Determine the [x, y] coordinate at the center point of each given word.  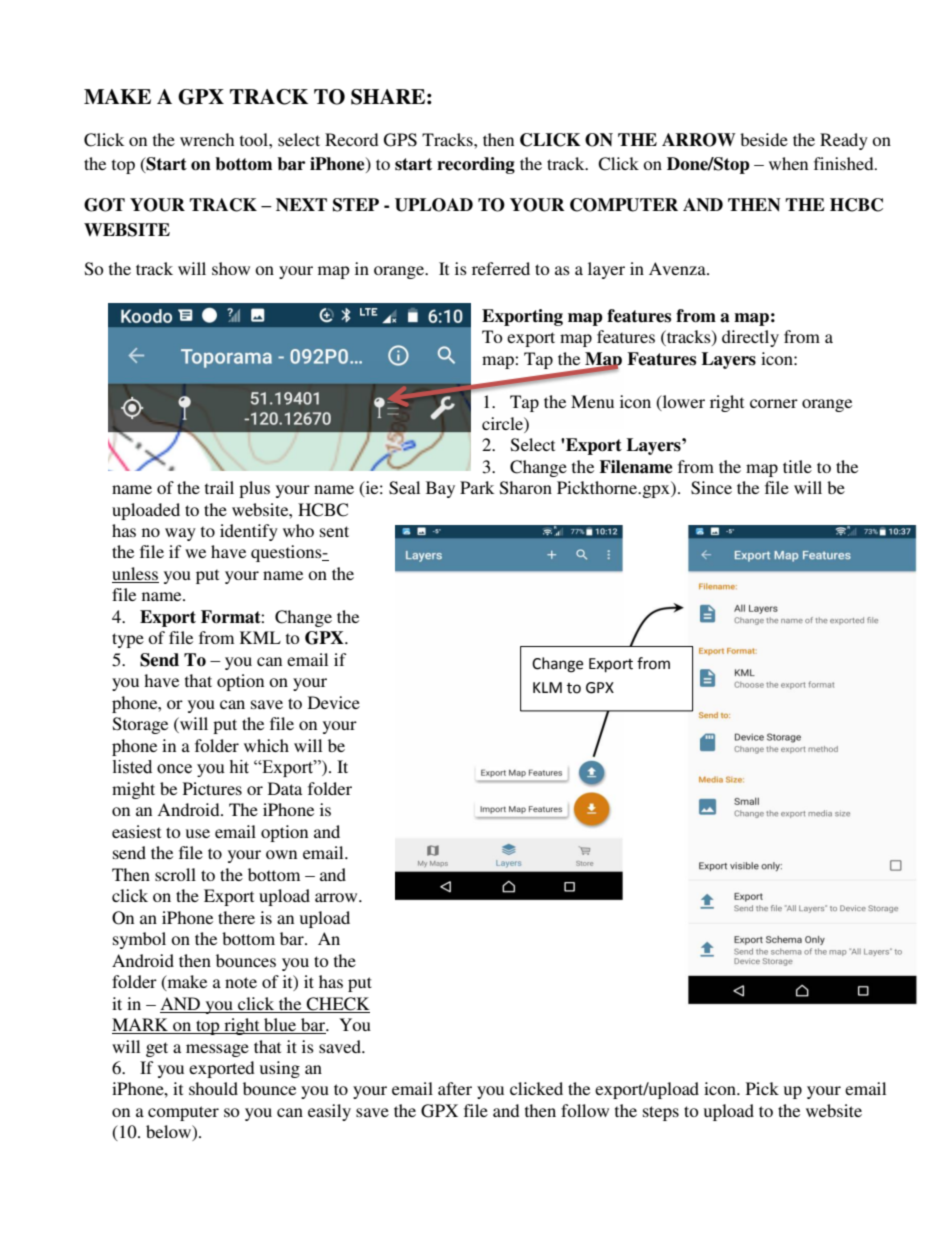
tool [255, 139]
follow [585, 1110]
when [788, 163]
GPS [400, 140]
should [213, 1088]
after [455, 1088]
